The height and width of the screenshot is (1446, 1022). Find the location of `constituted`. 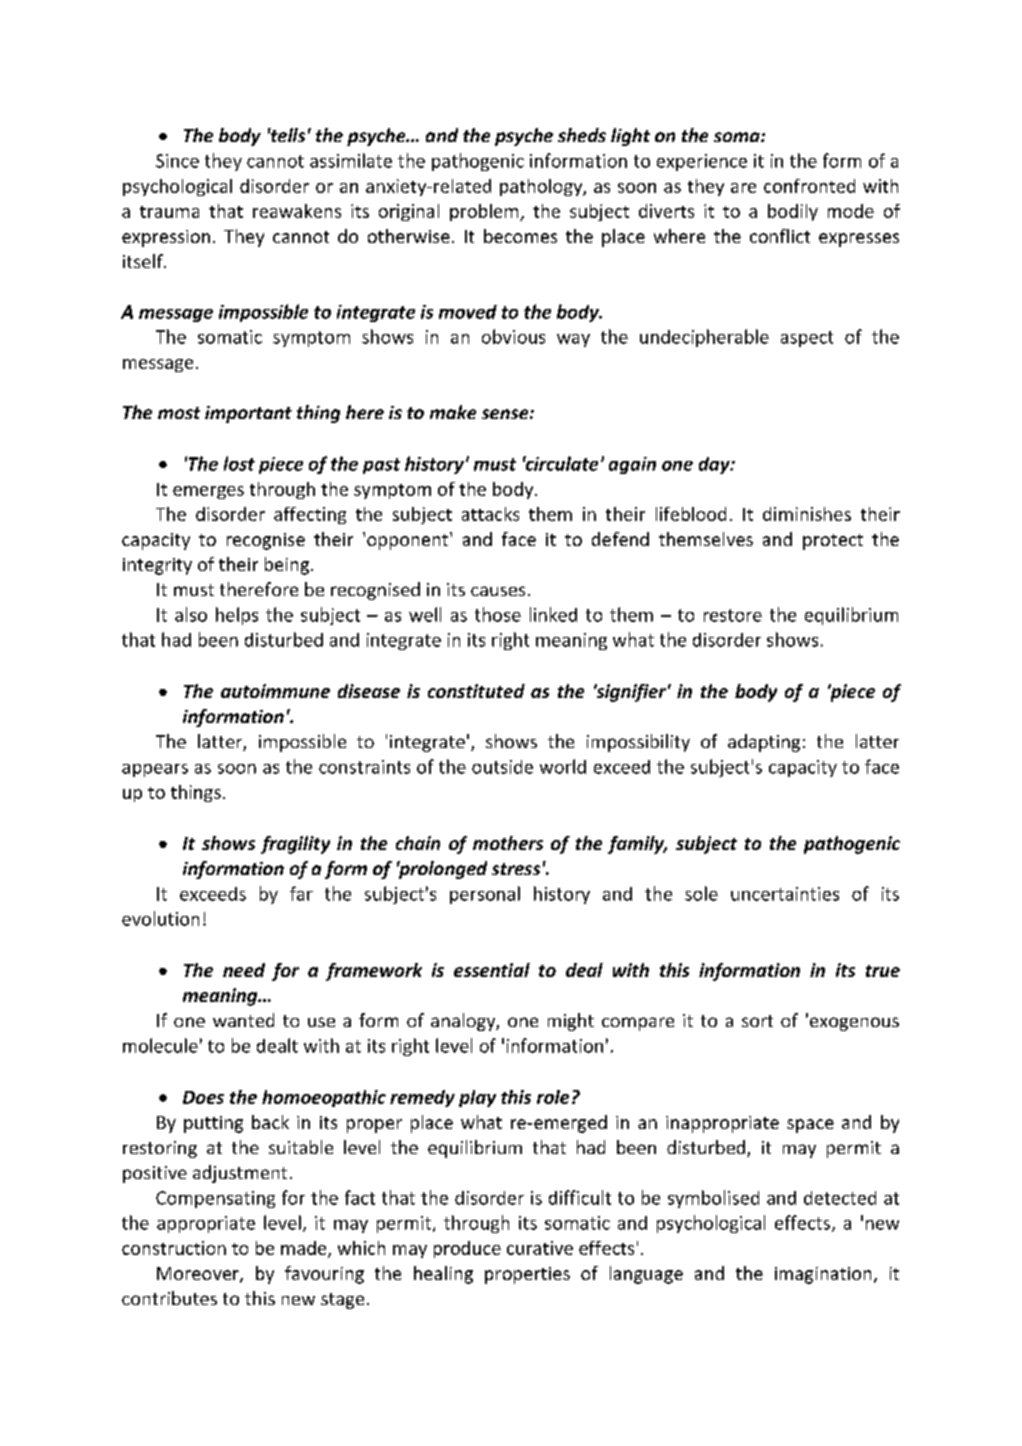

constituted is located at coordinates (476, 691).
